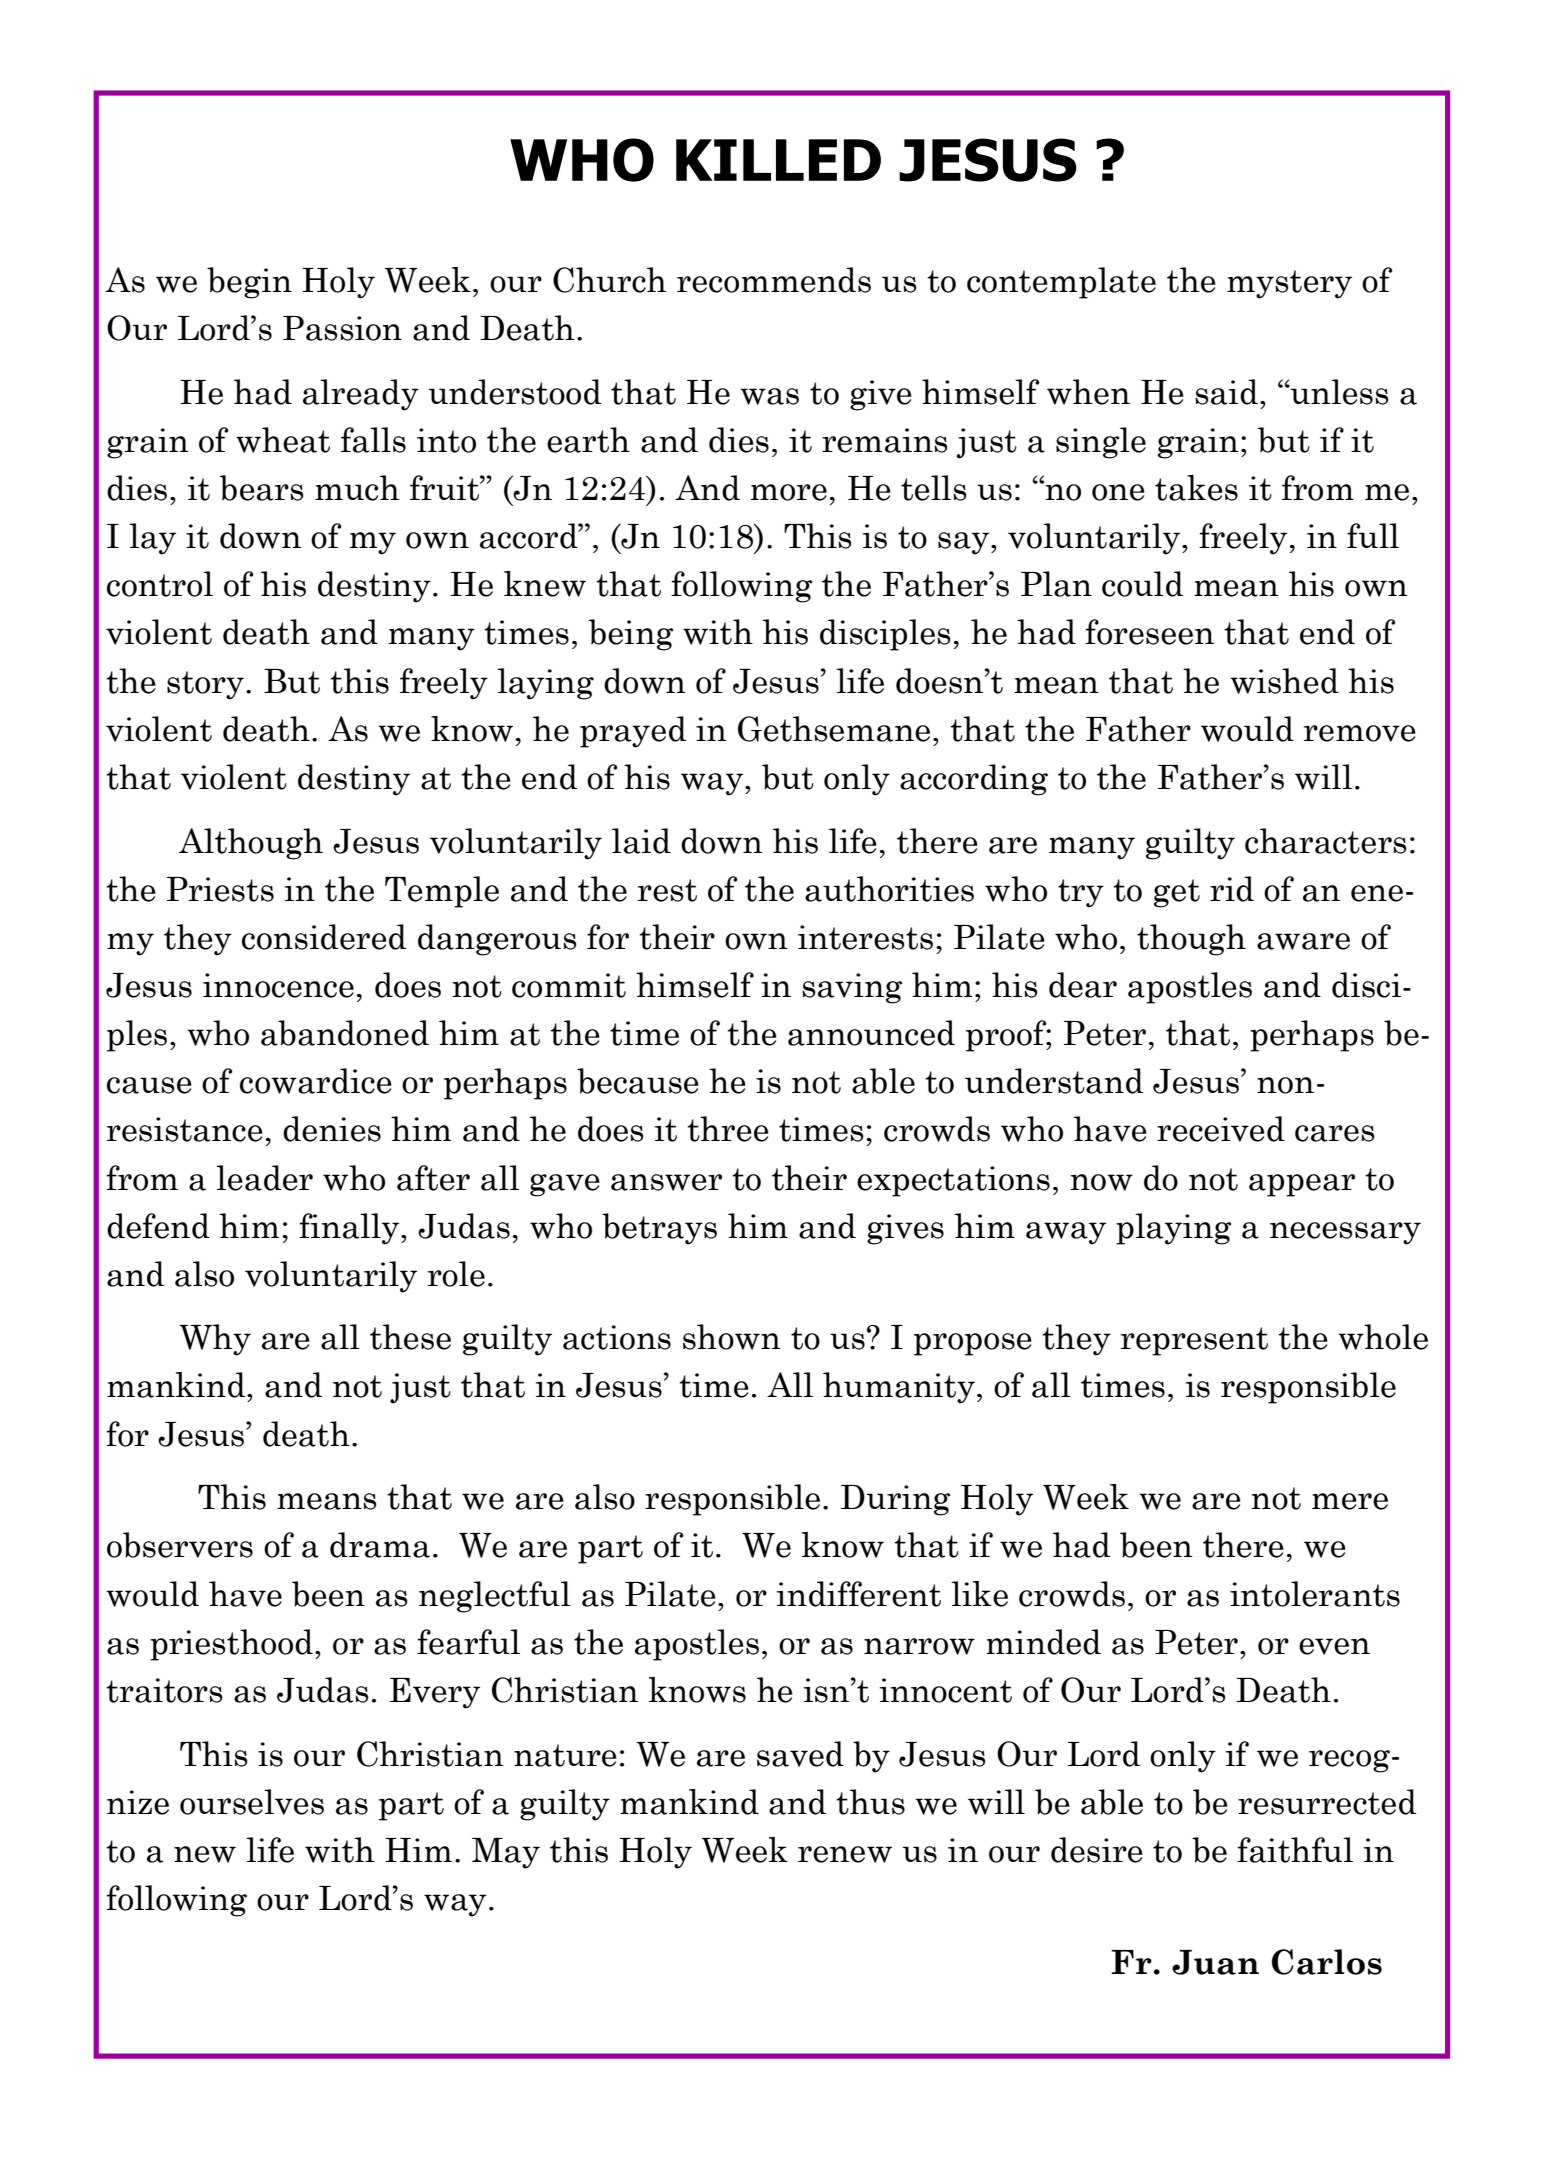  I want to click on rid, so click(1232, 889).
